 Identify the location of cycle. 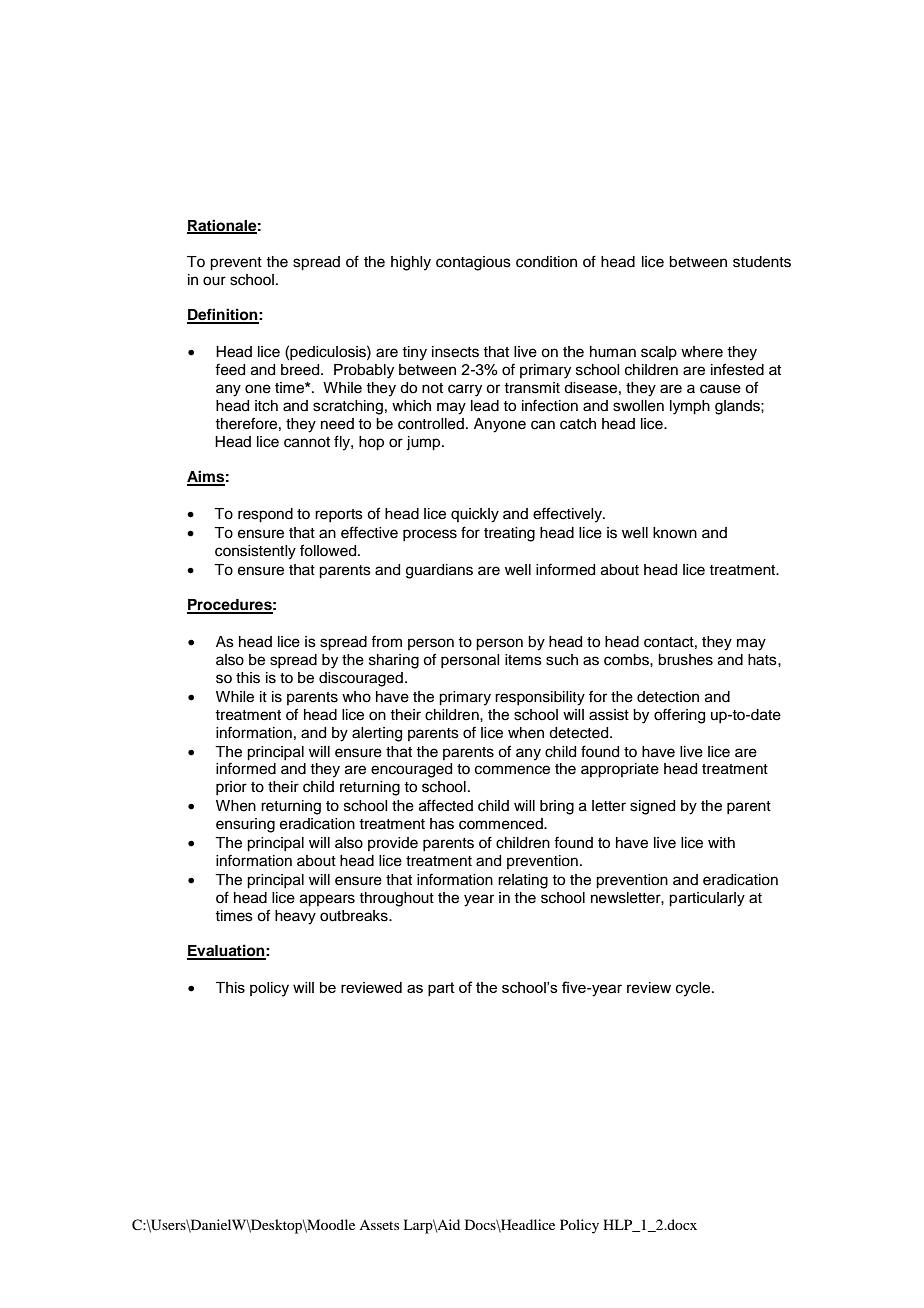
(694, 989).
